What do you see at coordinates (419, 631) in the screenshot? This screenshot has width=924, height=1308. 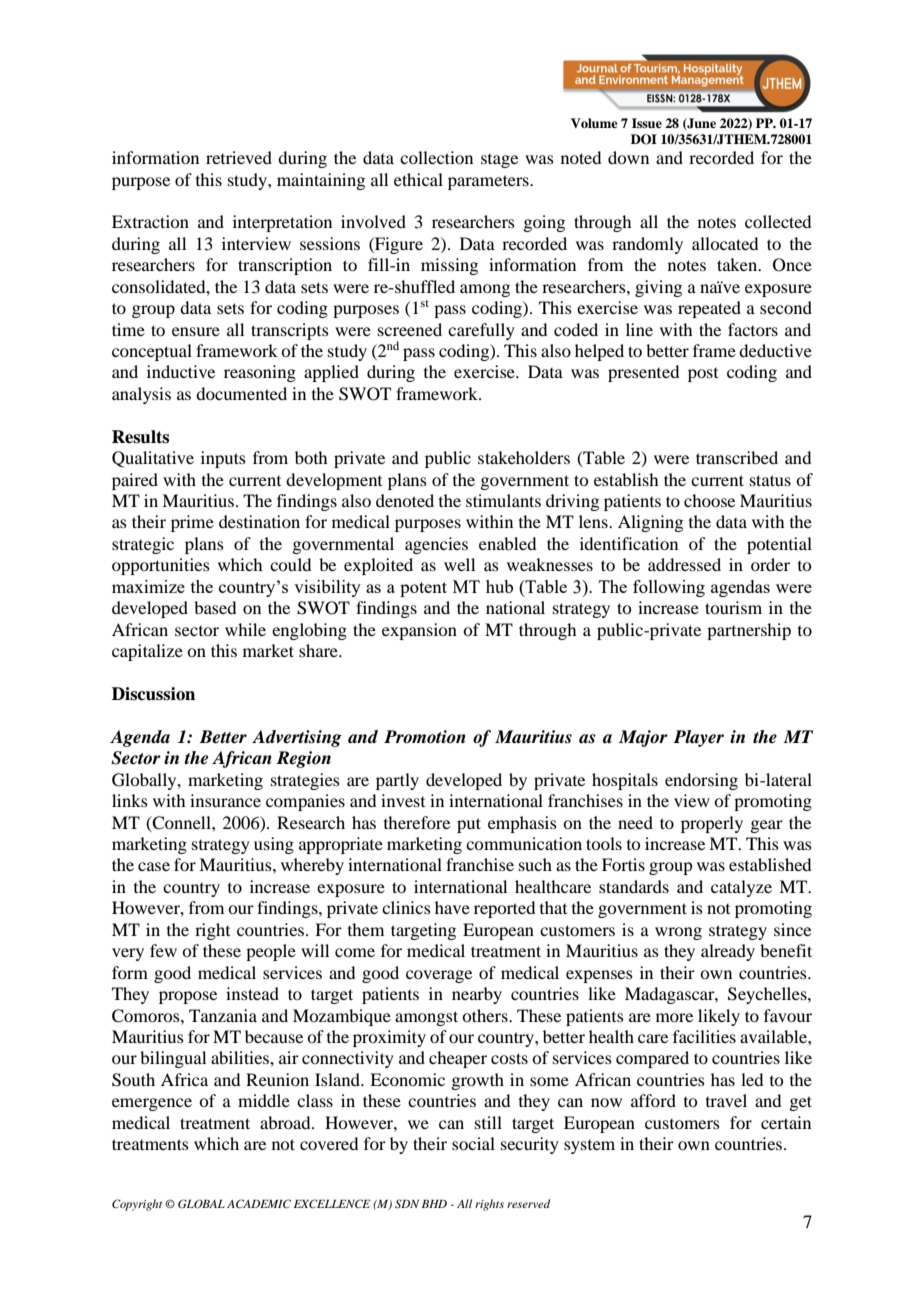 I see `expansion` at bounding box center [419, 631].
